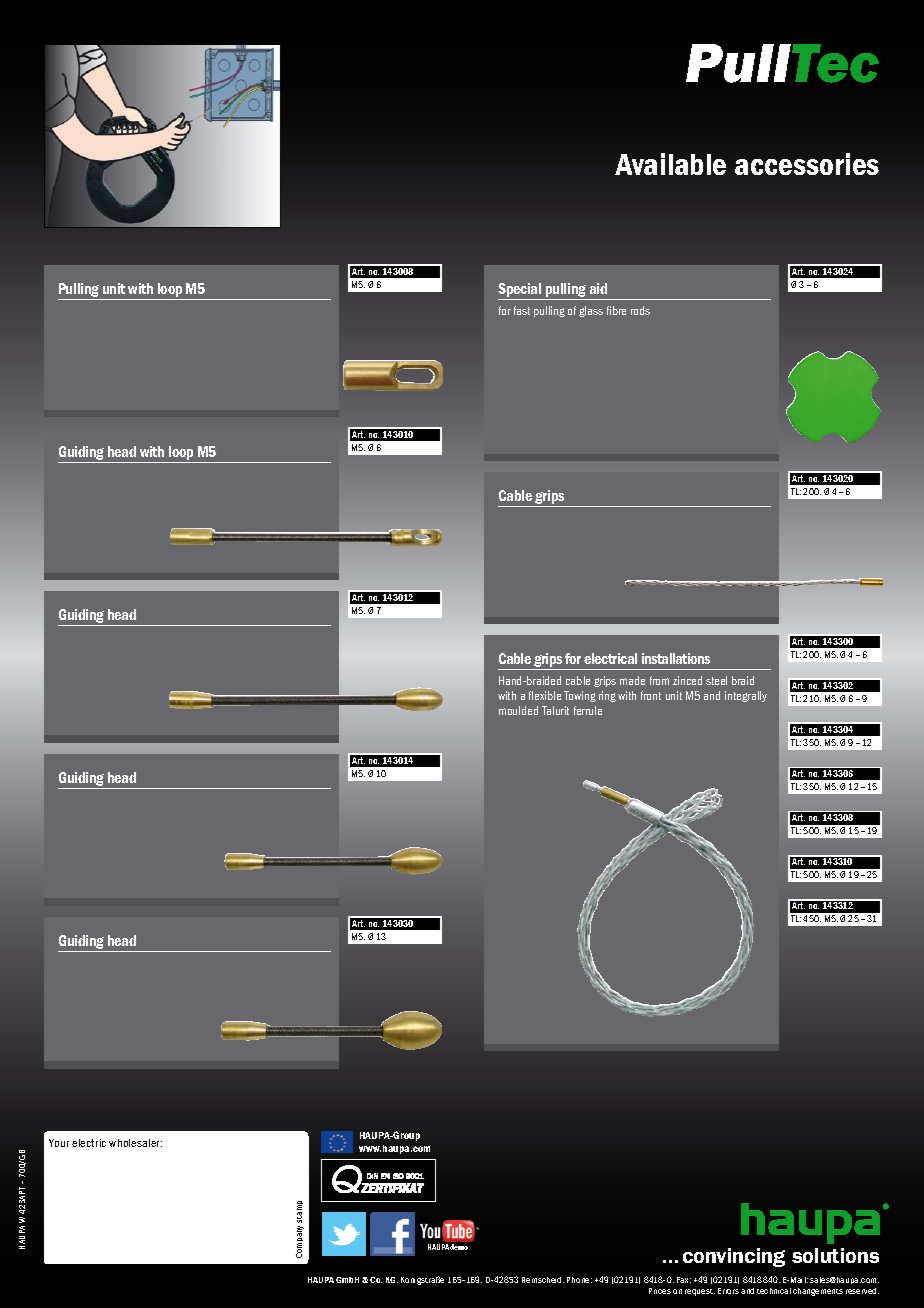 The height and width of the screenshot is (1308, 924). I want to click on wholesaler, so click(135, 1143).
